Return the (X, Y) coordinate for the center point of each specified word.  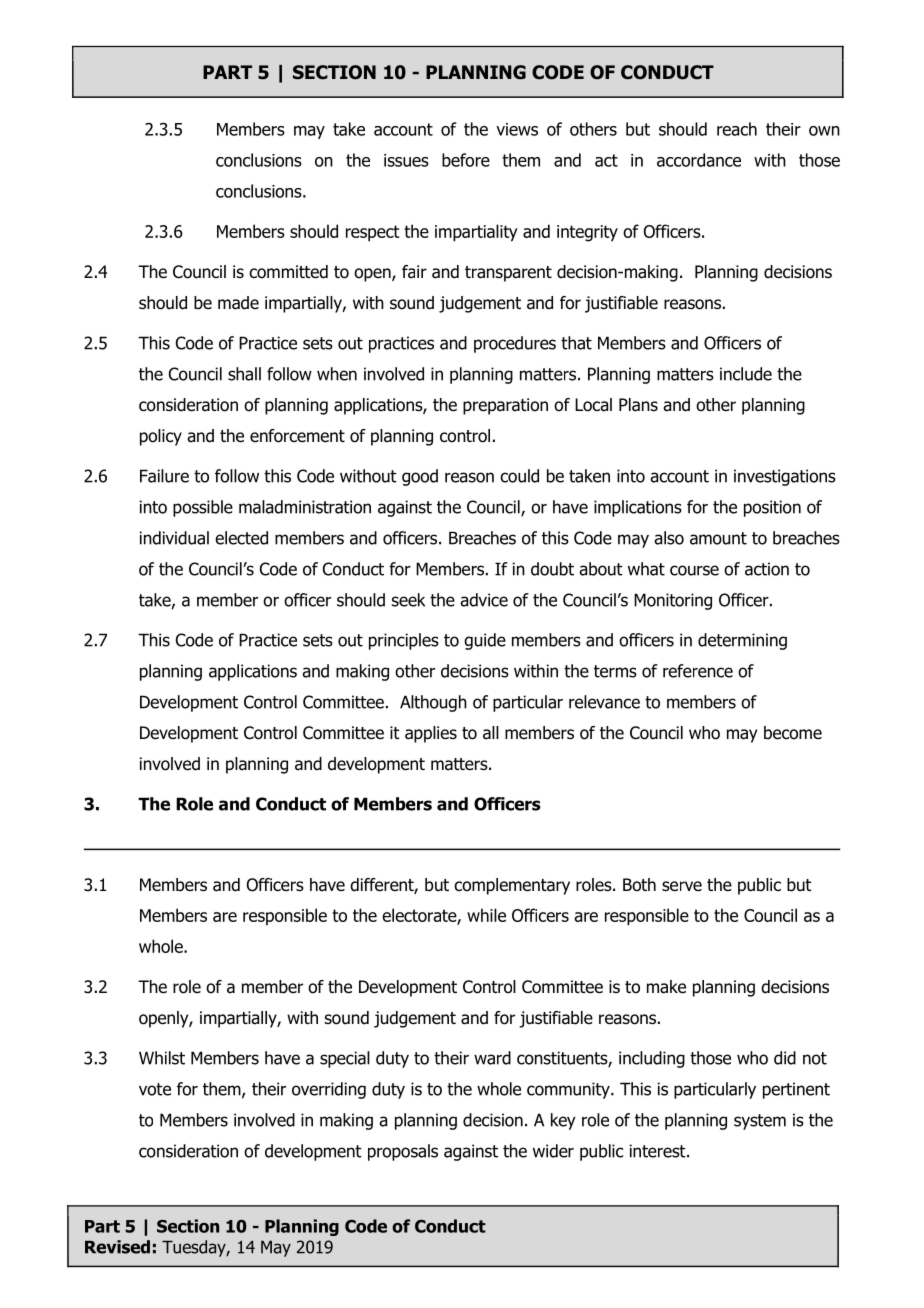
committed (288, 272)
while (486, 915)
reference (698, 671)
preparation (505, 406)
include (746, 374)
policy (161, 437)
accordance (699, 160)
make (666, 987)
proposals (403, 1152)
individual (174, 538)
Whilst (162, 1058)
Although (433, 703)
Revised (117, 1247)
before (466, 160)
